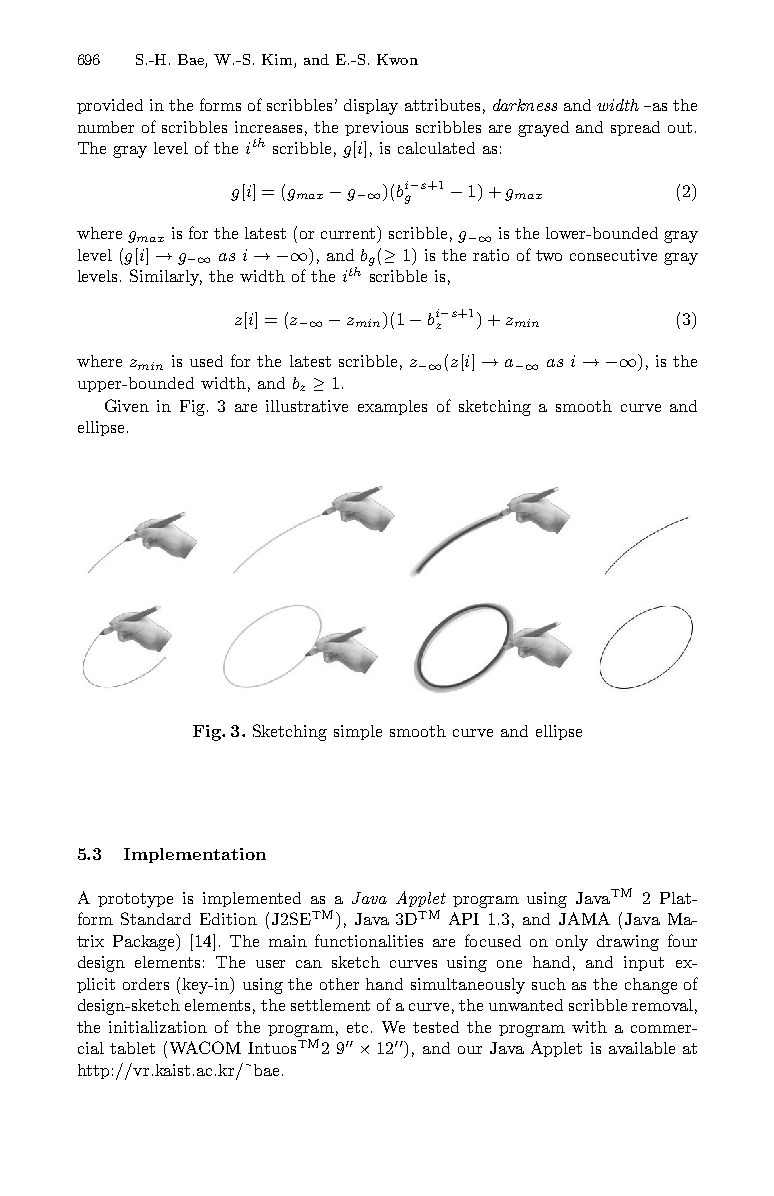  What do you see at coordinates (349, 232) in the page?
I see `current` at bounding box center [349, 232].
